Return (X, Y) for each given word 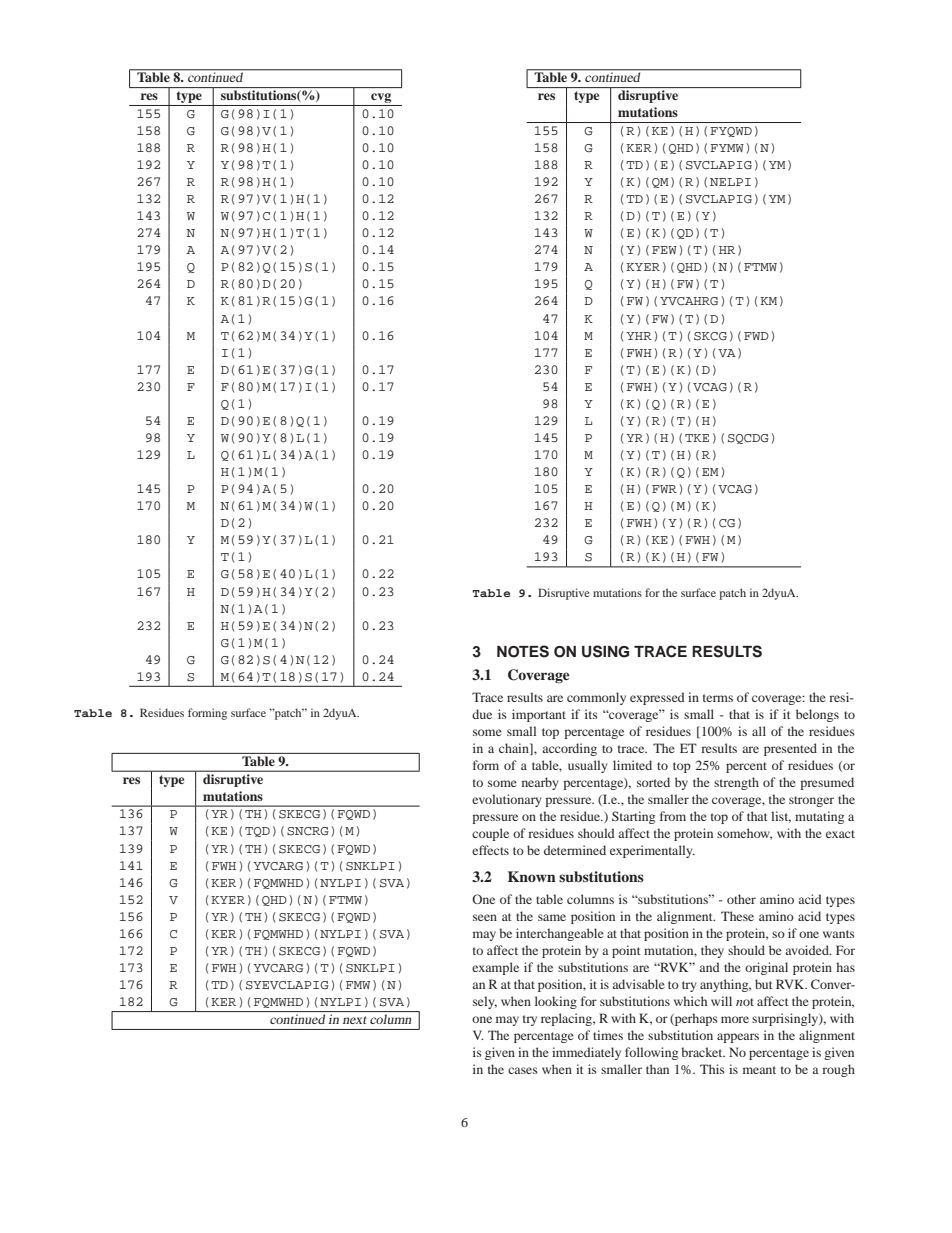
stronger (811, 801)
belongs (817, 715)
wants (839, 934)
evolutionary (507, 800)
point (626, 951)
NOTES (523, 651)
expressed (657, 698)
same (552, 917)
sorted (653, 782)
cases (523, 1070)
